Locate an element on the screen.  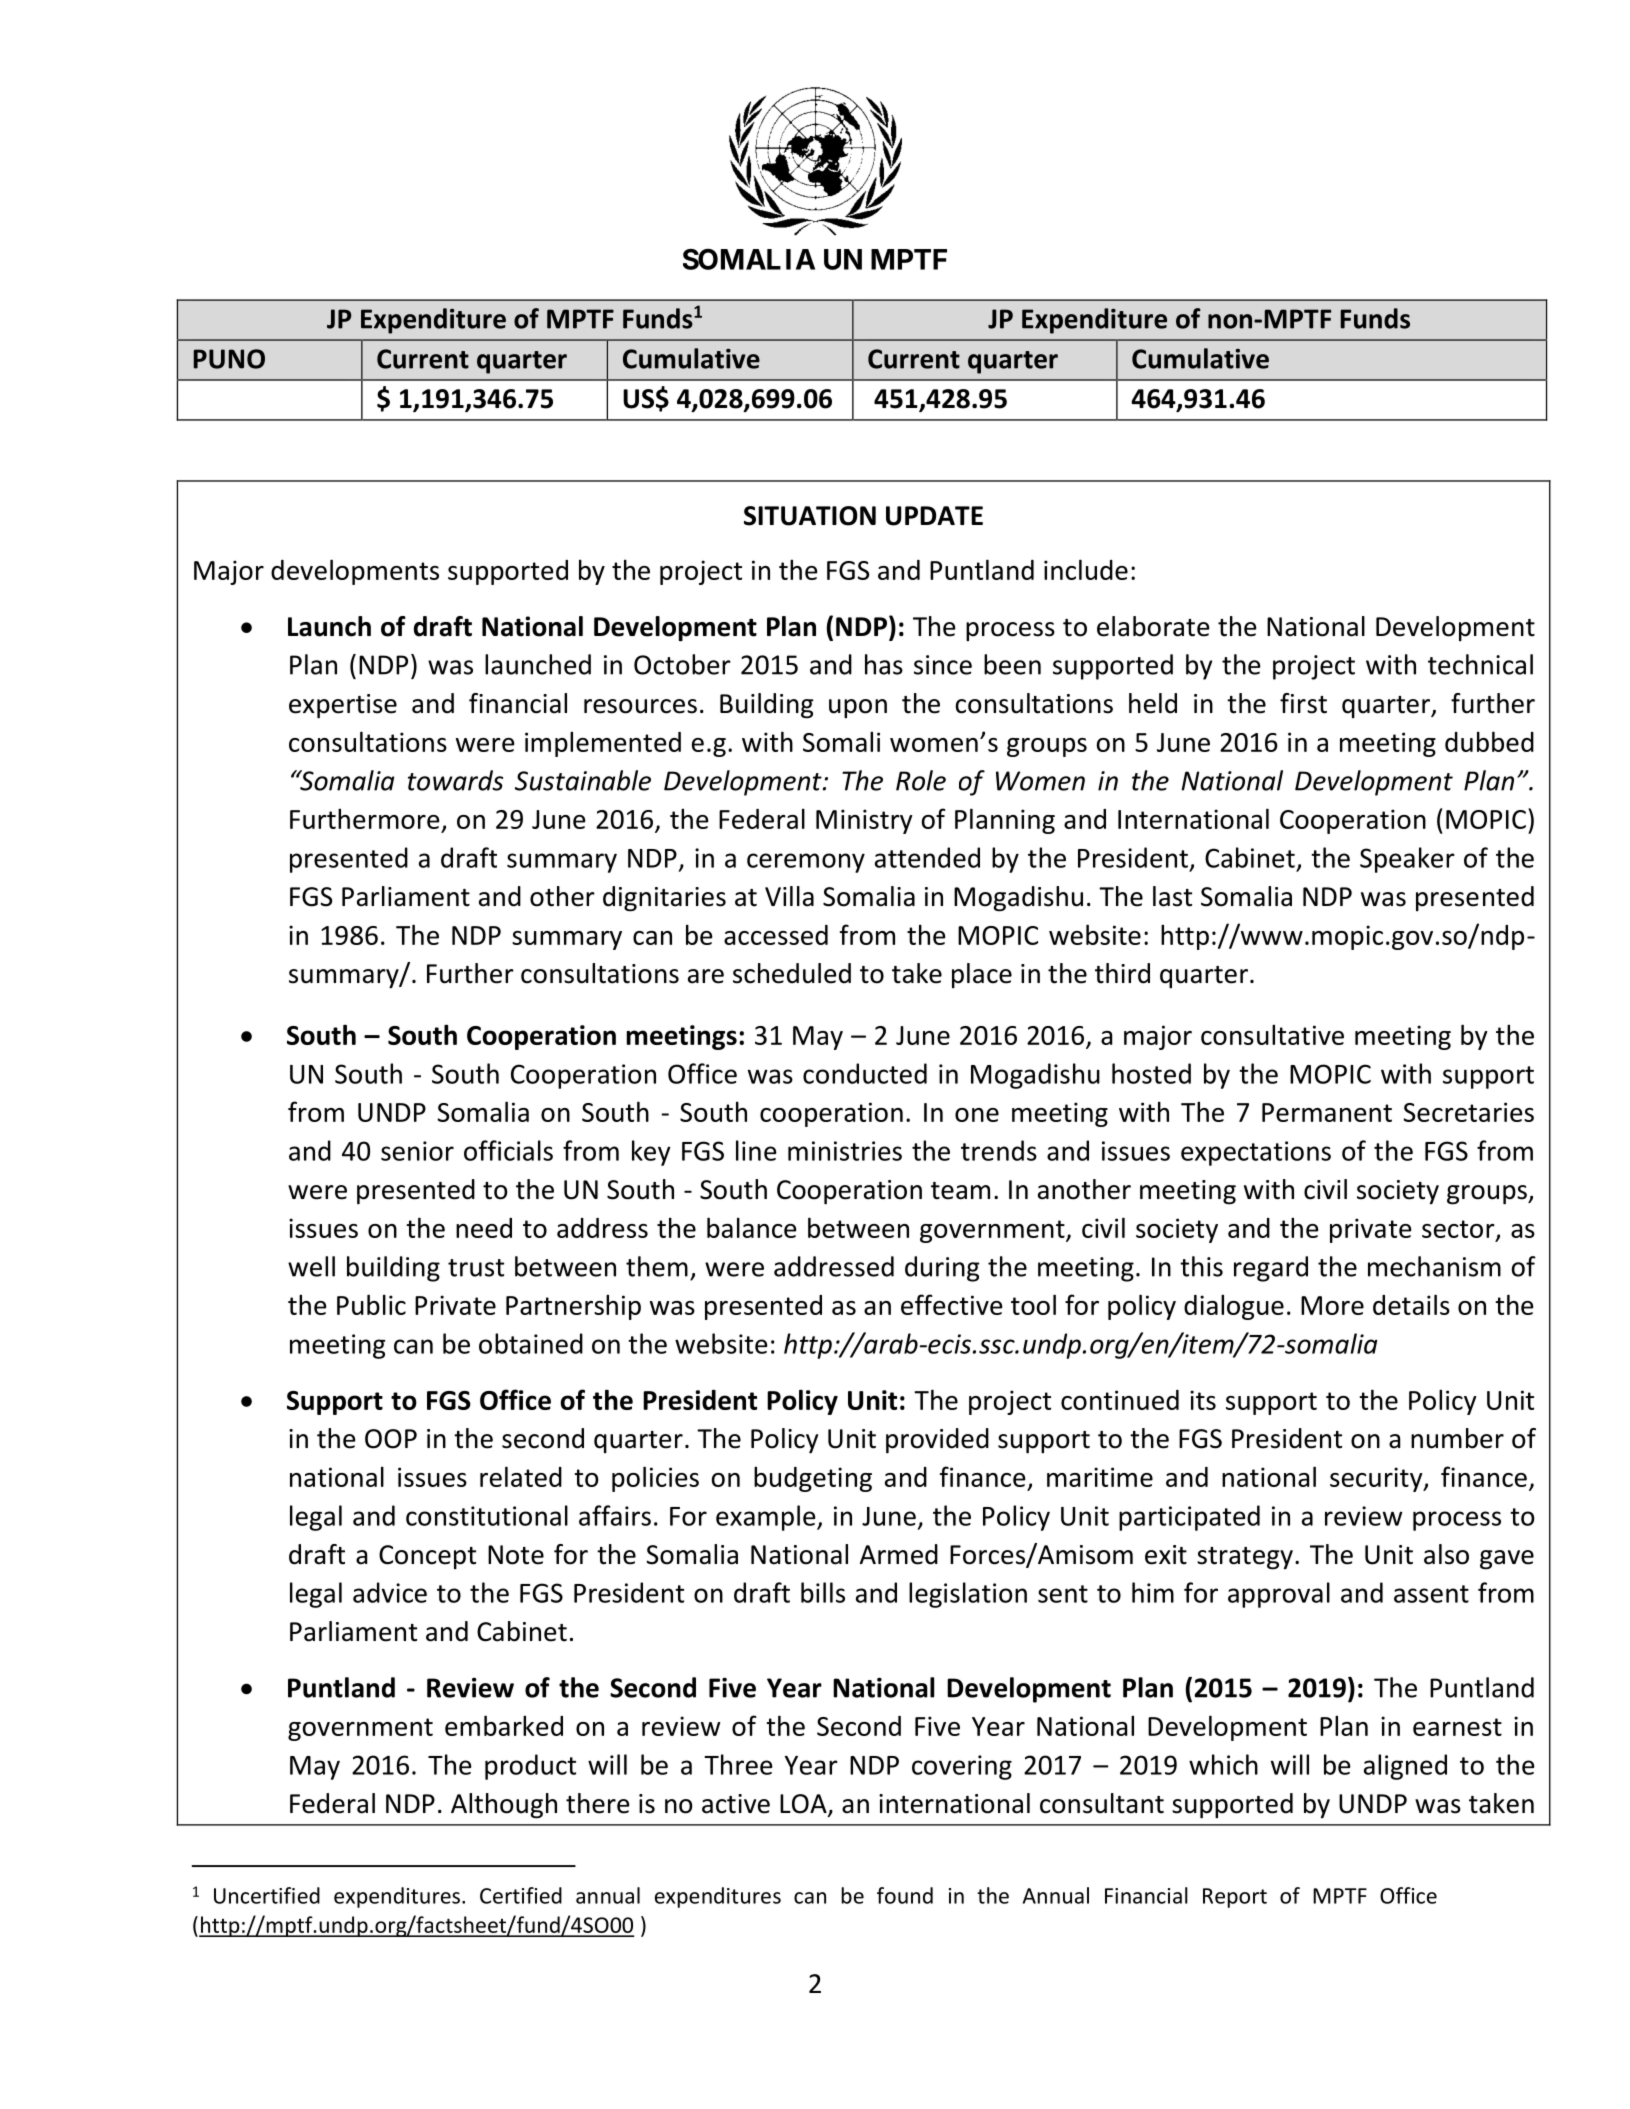
PUNO is located at coordinates (229, 359).
